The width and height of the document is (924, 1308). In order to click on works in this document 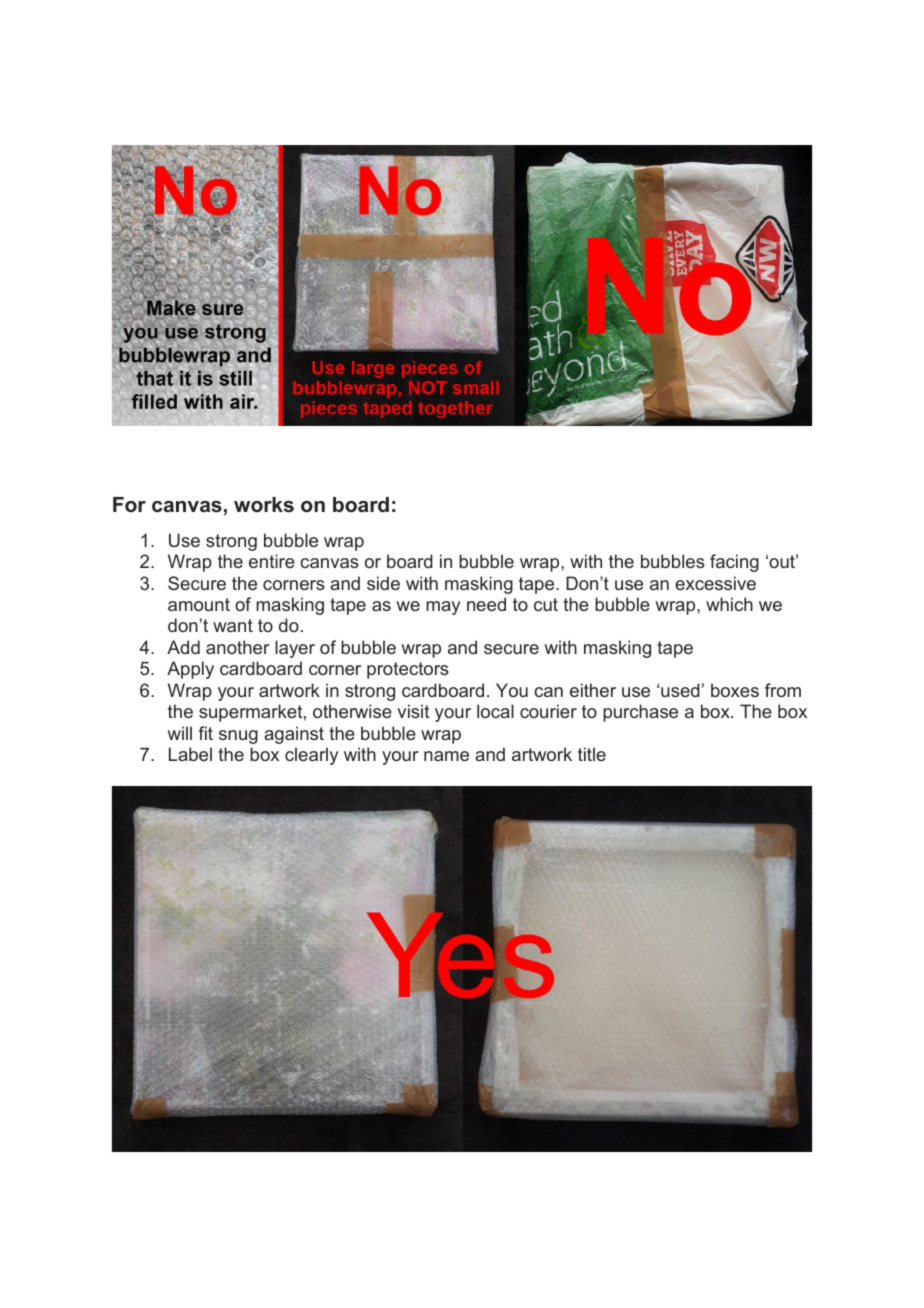, I will do `click(264, 504)`.
